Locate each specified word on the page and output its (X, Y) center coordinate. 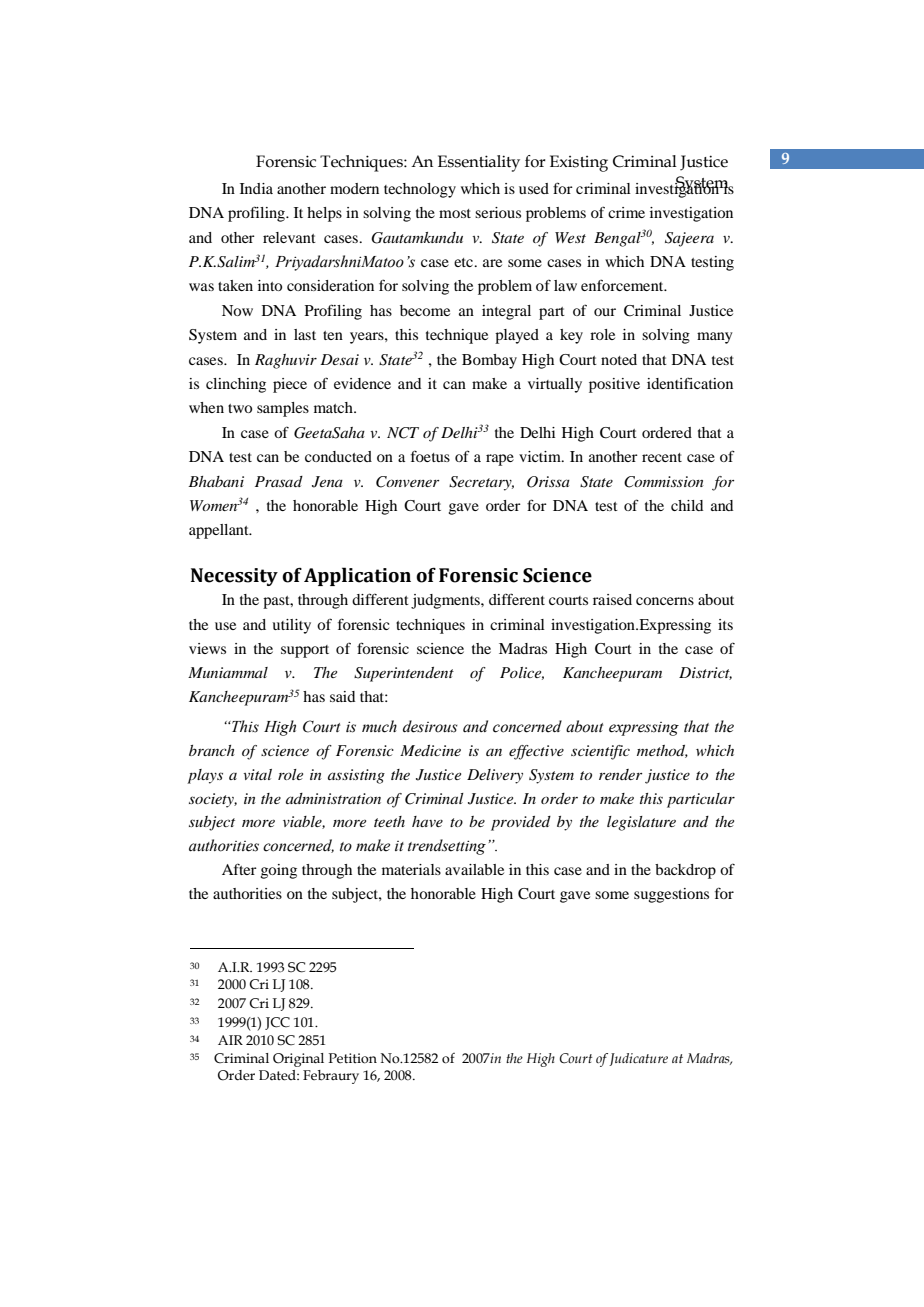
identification (690, 383)
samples (283, 409)
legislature (641, 823)
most (455, 213)
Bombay (489, 361)
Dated (278, 1075)
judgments (446, 601)
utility (291, 626)
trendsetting (447, 847)
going (279, 871)
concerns (665, 601)
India (256, 188)
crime (626, 212)
